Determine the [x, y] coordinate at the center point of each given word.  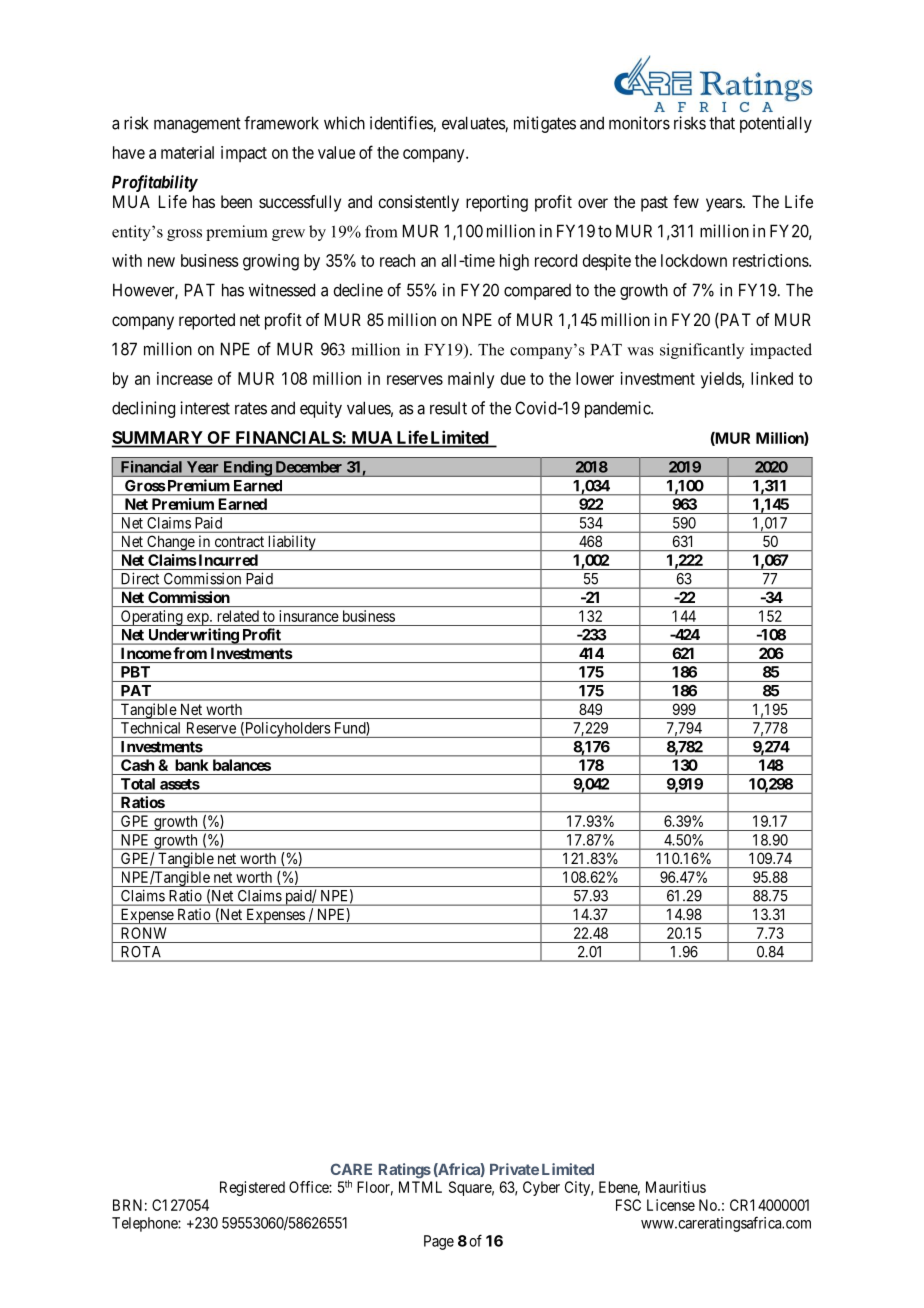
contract [239, 541]
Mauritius [676, 1187]
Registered [252, 1188]
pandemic [618, 409]
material [187, 152]
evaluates [474, 124]
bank [192, 765]
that [722, 123]
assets [180, 784]
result [448, 408]
